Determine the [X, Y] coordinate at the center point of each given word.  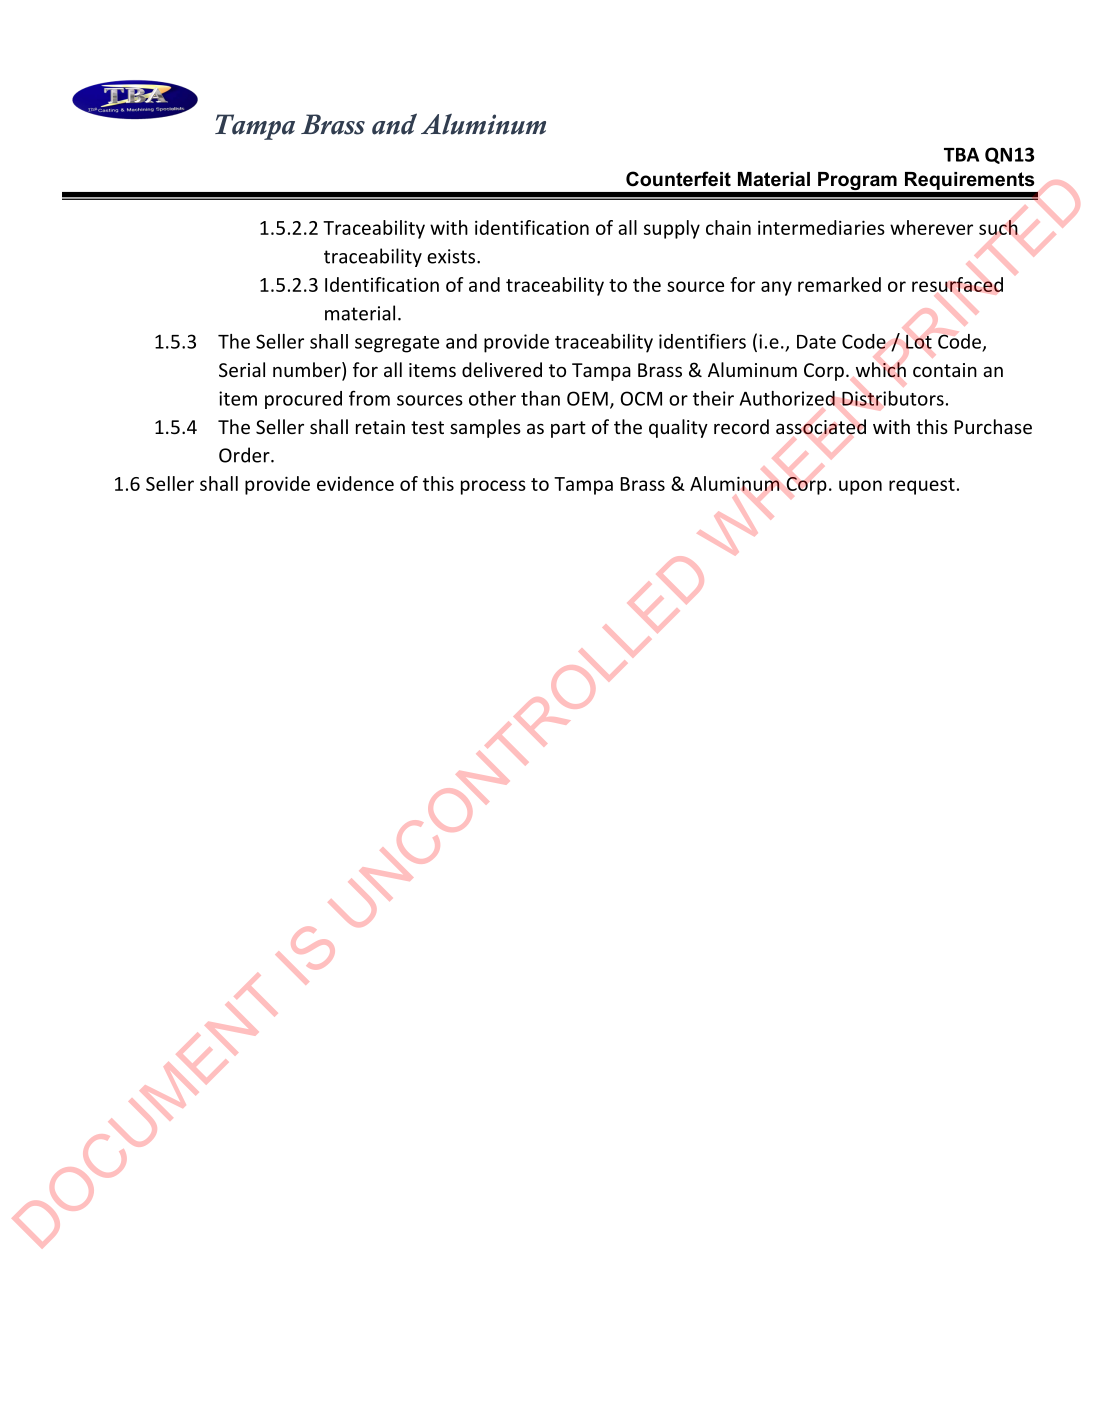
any [776, 288]
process [493, 487]
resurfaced [957, 284]
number [308, 371]
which [881, 370]
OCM [641, 398]
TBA [961, 154]
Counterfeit [678, 179]
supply [672, 229]
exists [452, 256]
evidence [355, 483]
